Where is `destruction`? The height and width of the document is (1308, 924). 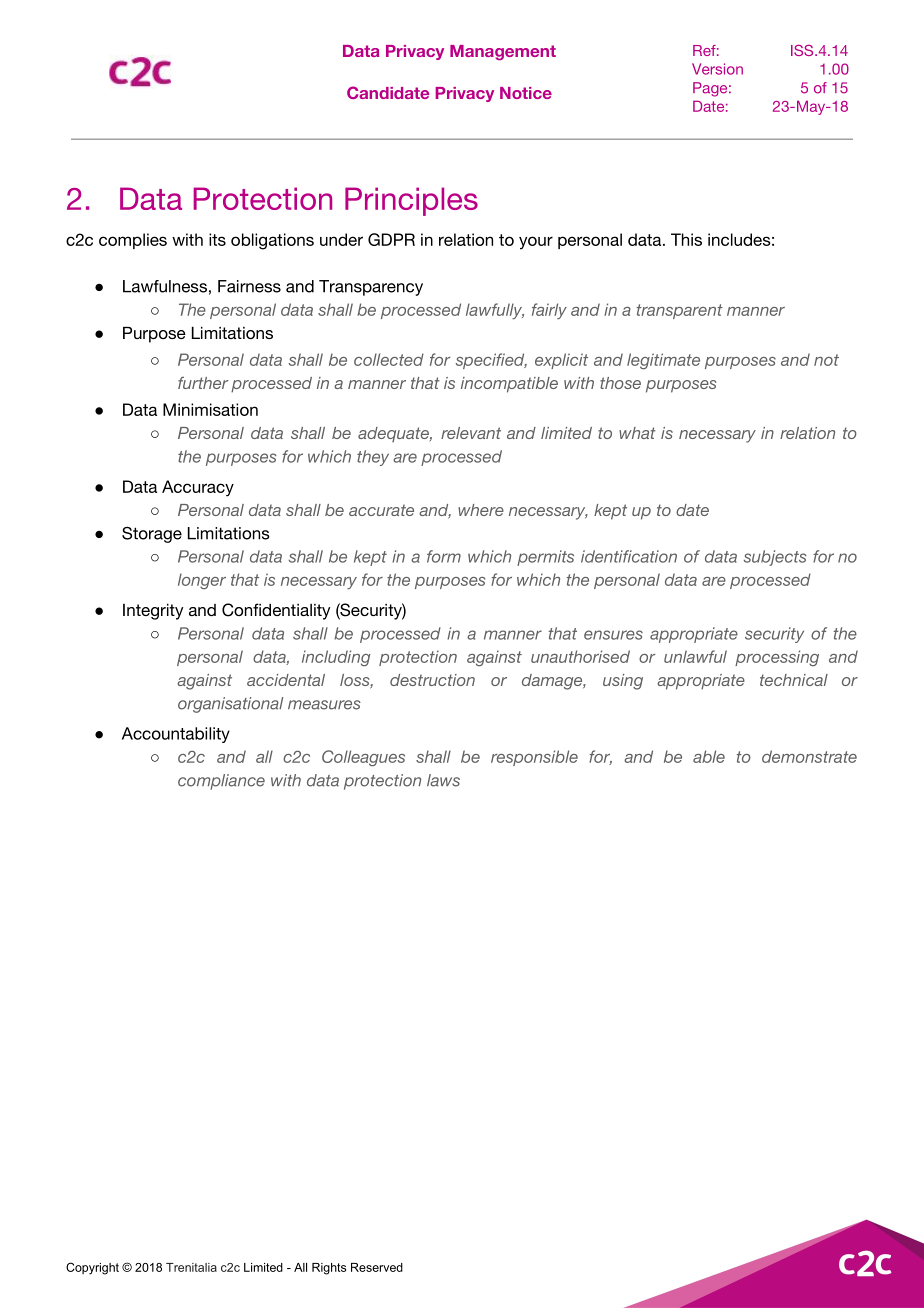 destruction is located at coordinates (432, 680).
